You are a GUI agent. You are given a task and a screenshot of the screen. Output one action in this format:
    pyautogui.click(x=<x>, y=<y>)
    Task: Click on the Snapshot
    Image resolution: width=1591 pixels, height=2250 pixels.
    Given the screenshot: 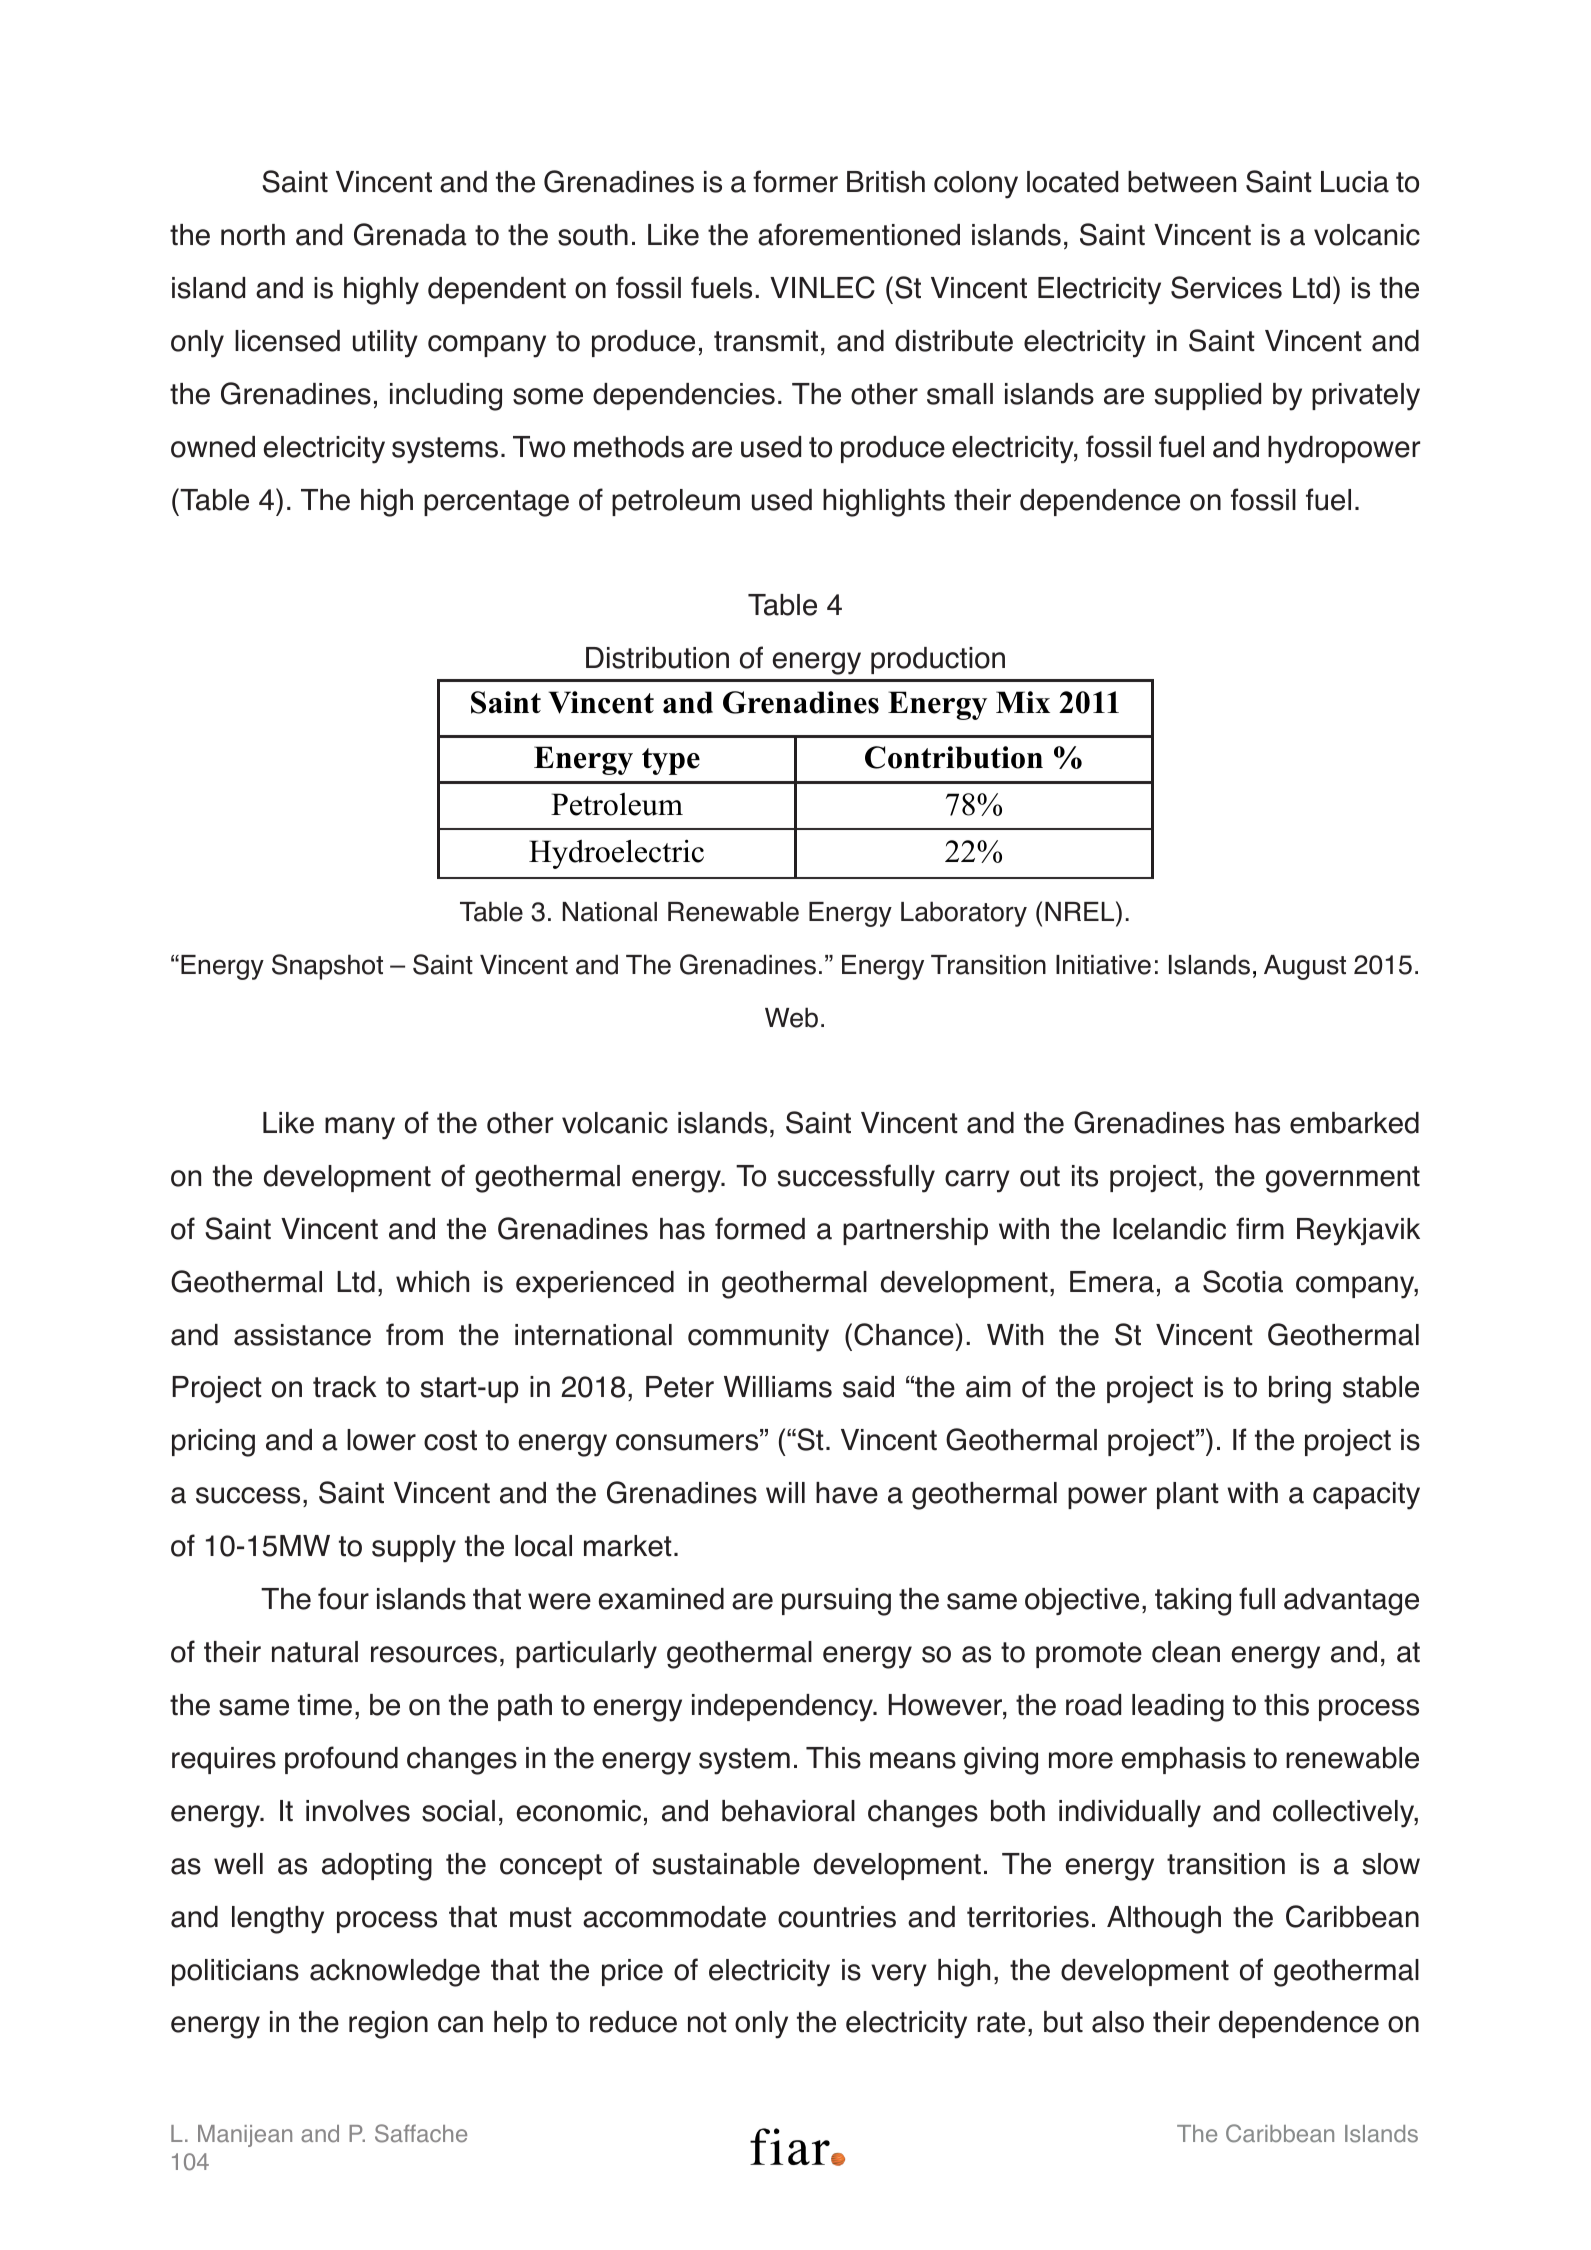 What is the action you would take?
    pyautogui.click(x=327, y=967)
